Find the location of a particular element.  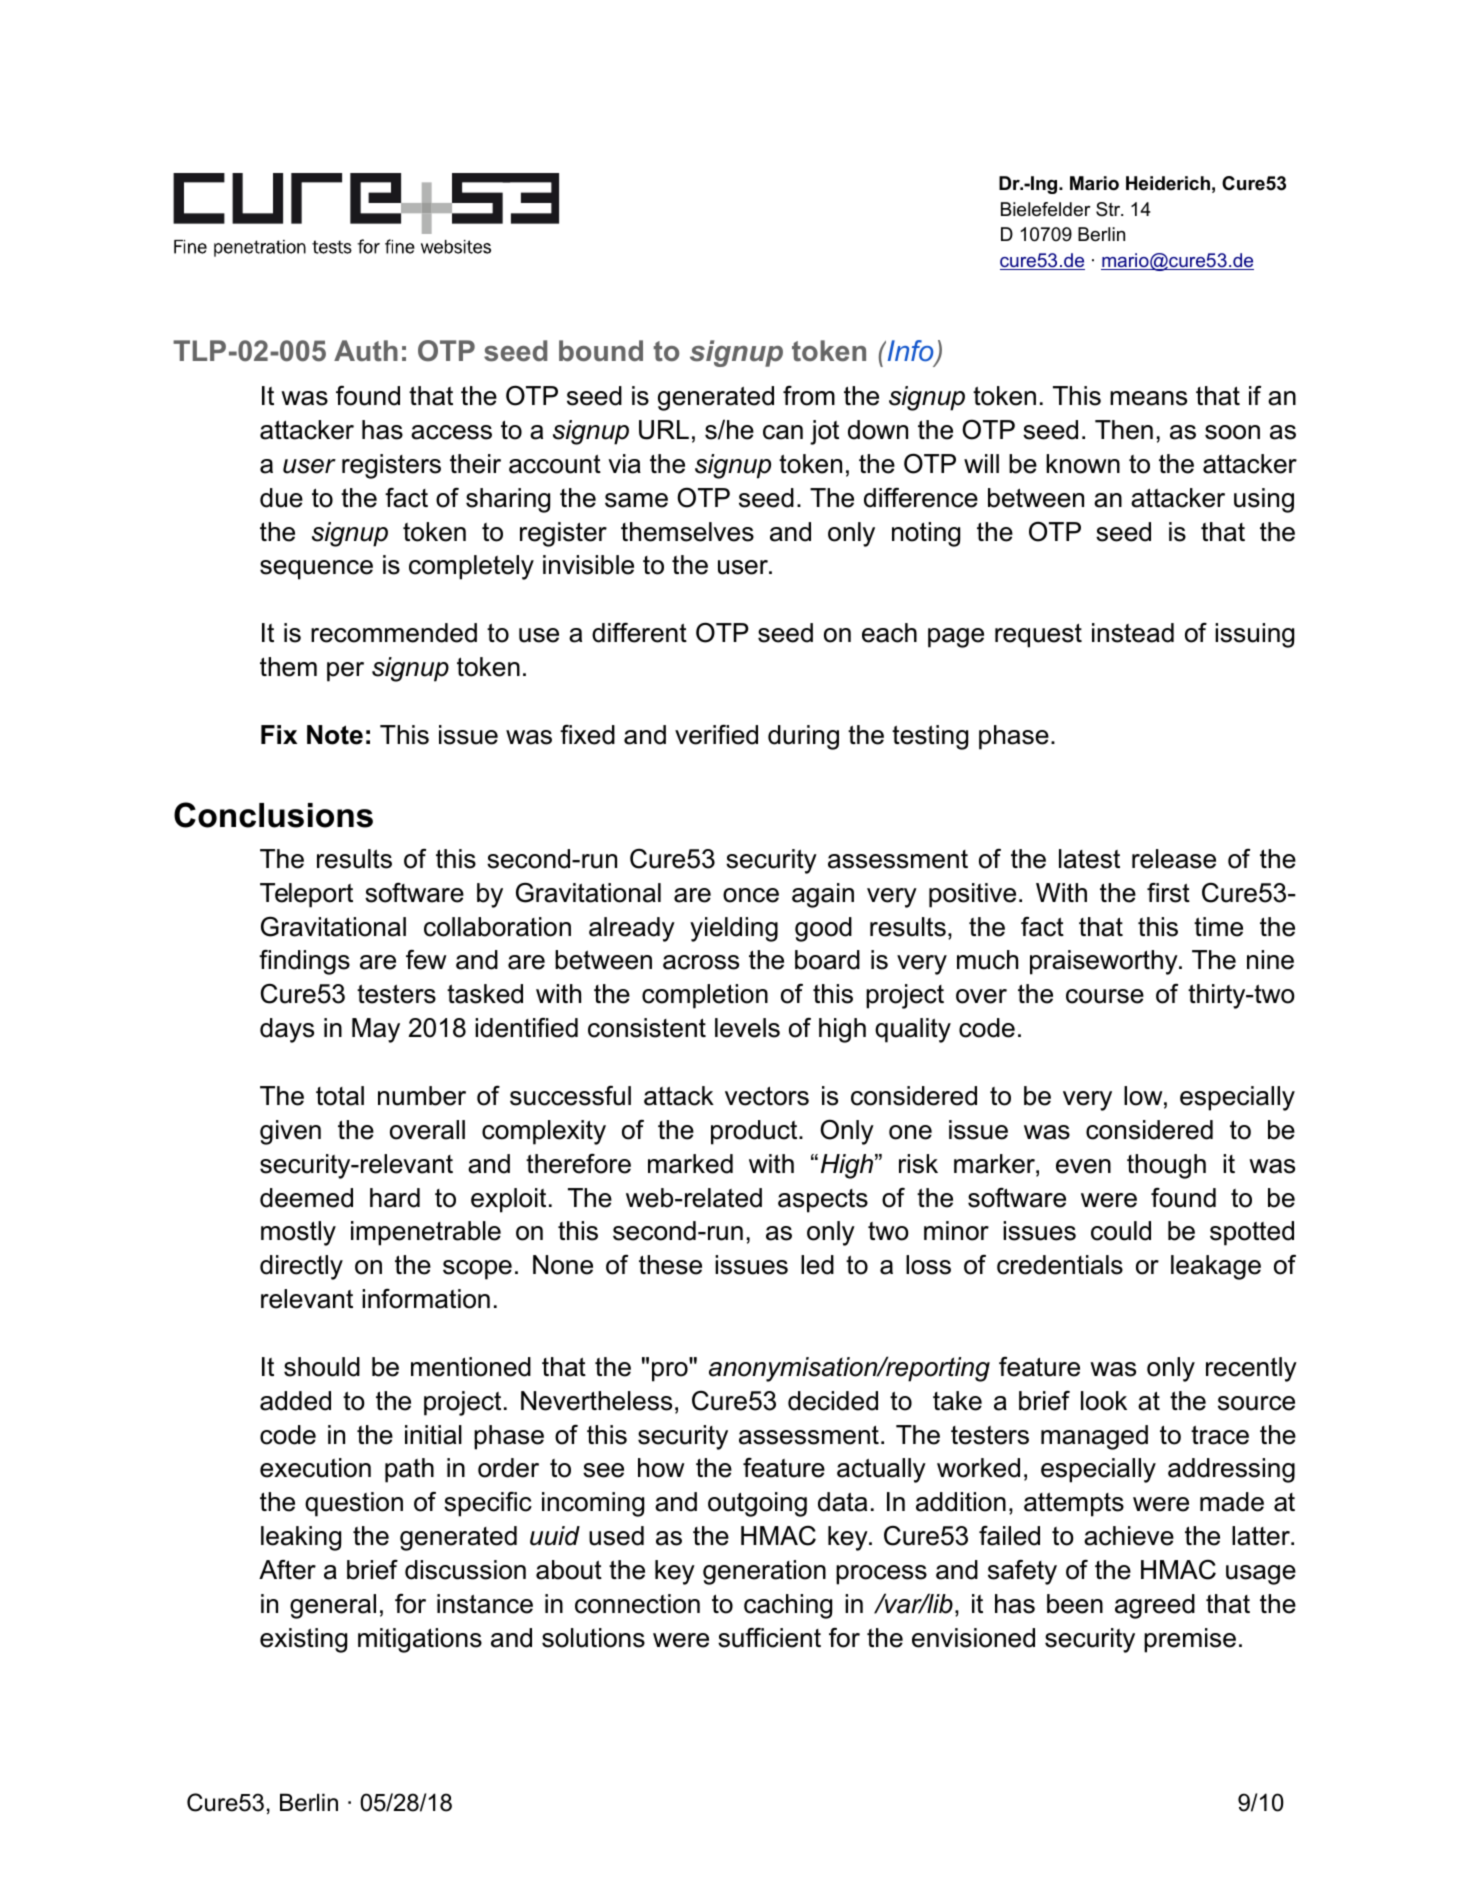

from is located at coordinates (809, 396).
